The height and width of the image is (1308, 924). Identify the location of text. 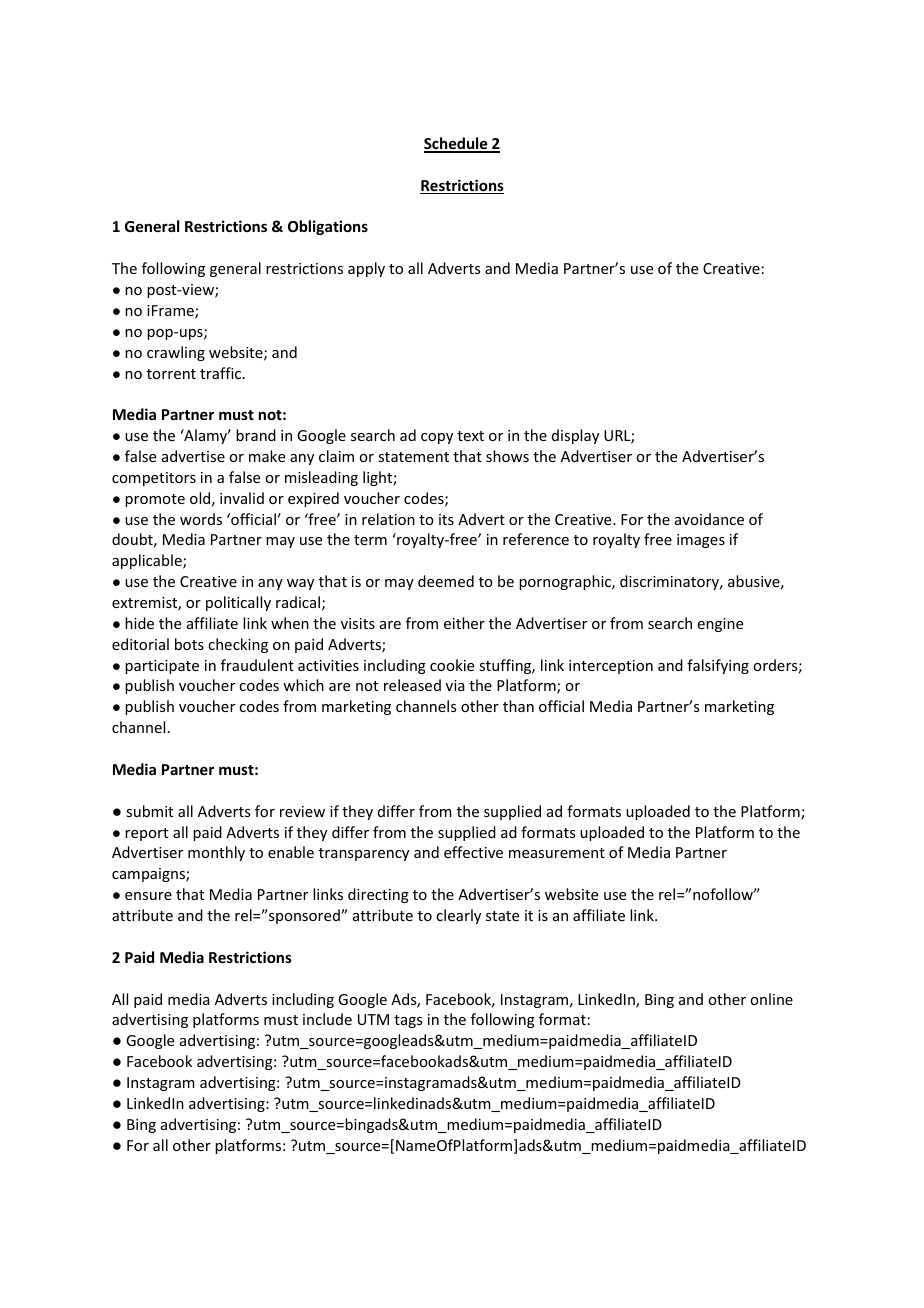
(470, 436).
